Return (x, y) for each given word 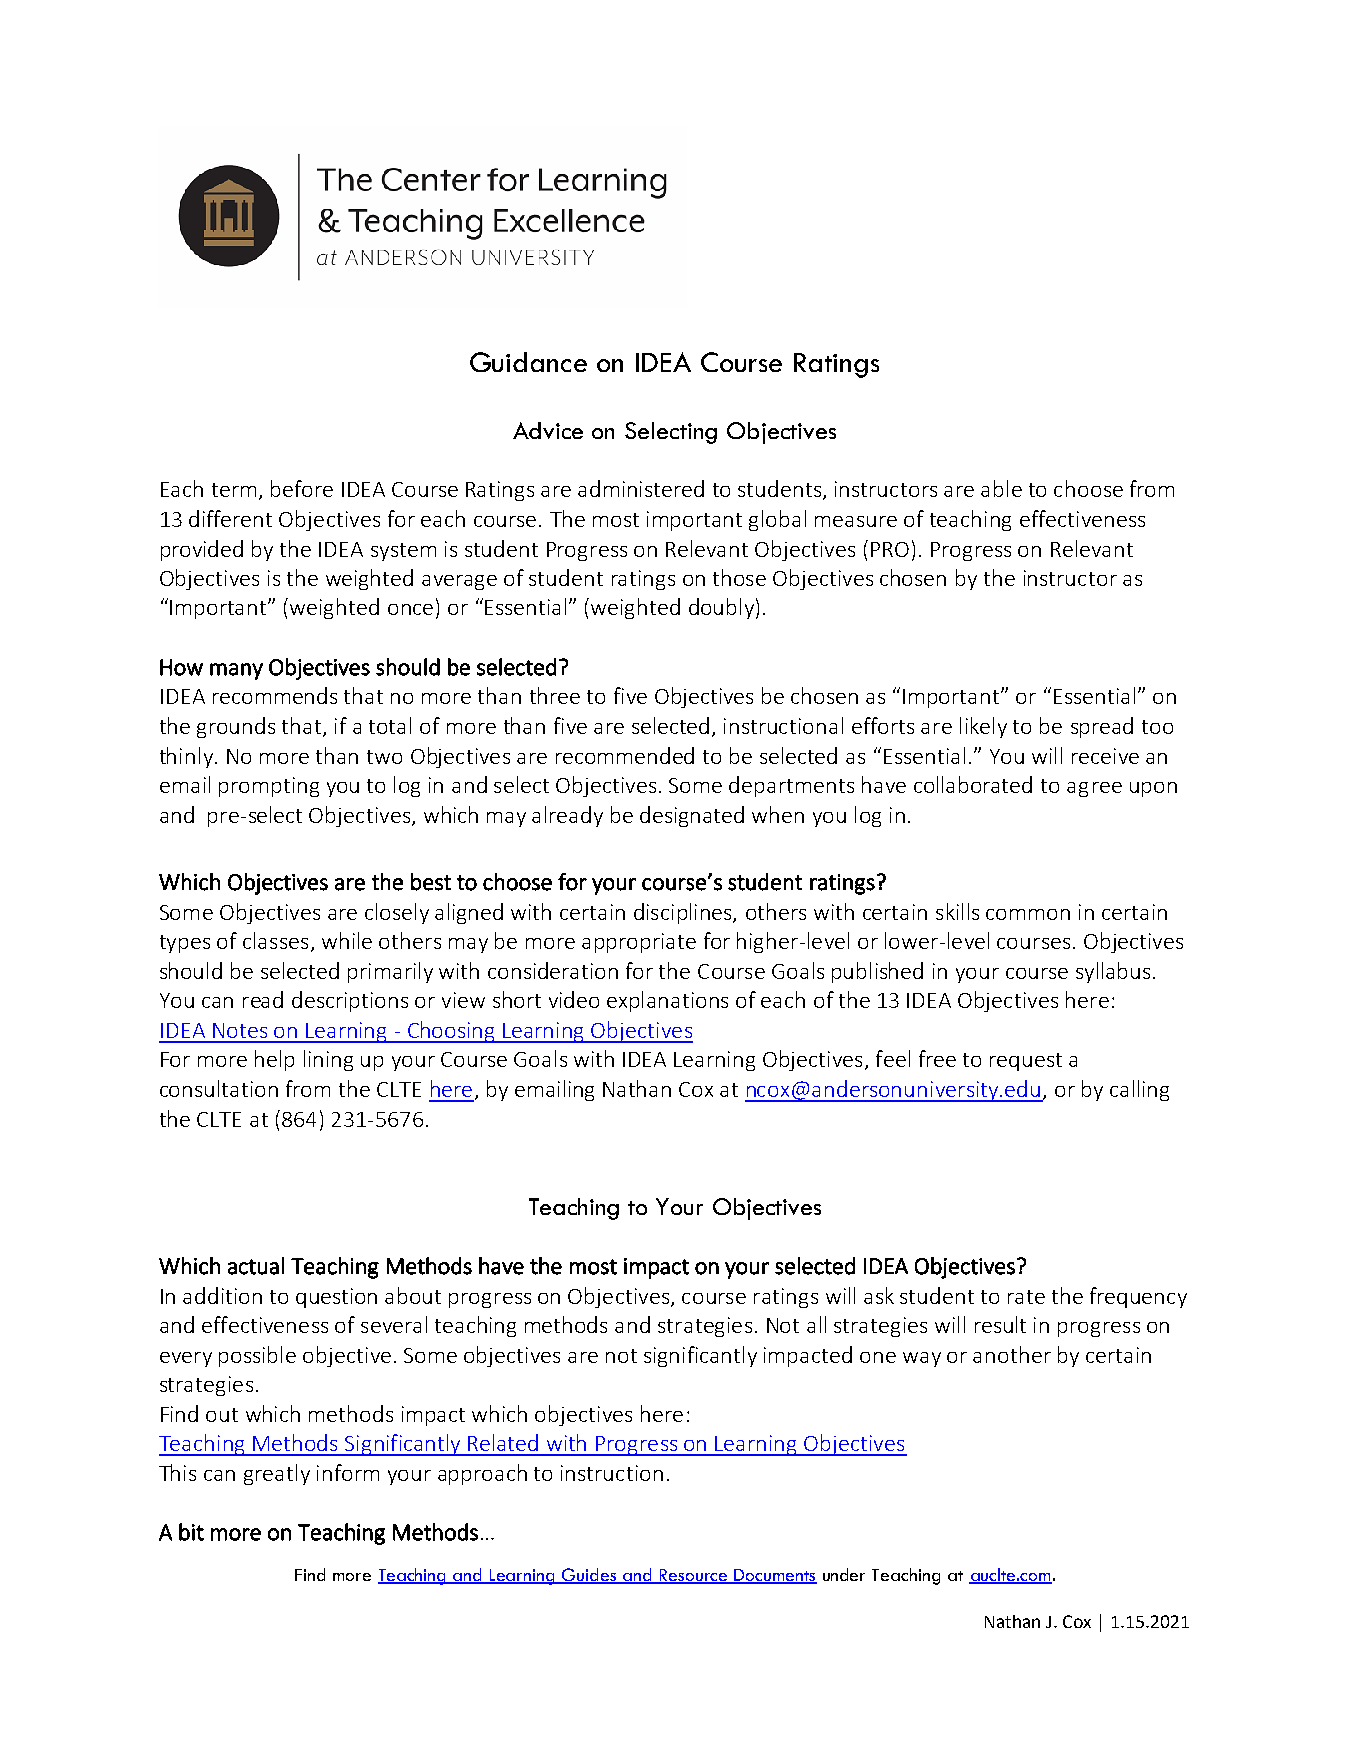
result (1000, 1324)
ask (879, 1295)
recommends (275, 695)
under (844, 1574)
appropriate (639, 943)
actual (256, 1266)
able (1001, 488)
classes (275, 940)
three (555, 695)
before (302, 488)
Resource (694, 1576)
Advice (548, 430)
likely (983, 727)
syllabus (1113, 972)
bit (191, 1532)
